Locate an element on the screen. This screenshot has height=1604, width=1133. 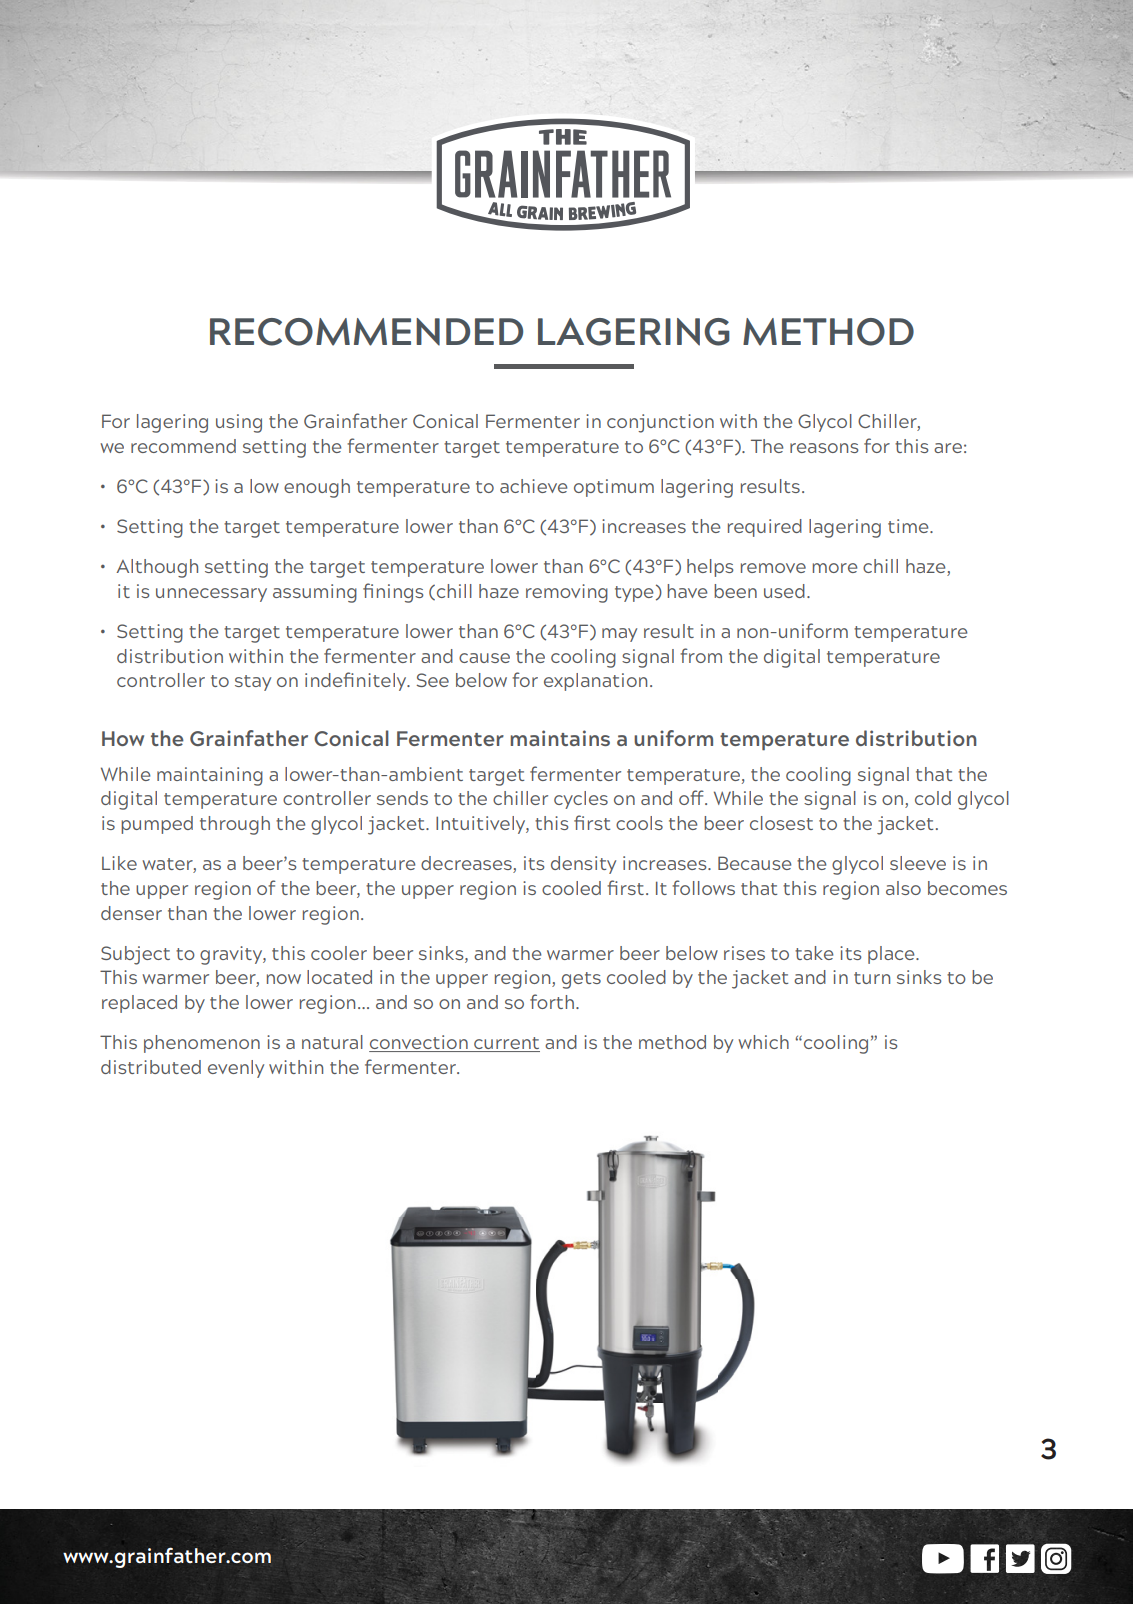
may is located at coordinates (619, 635).
